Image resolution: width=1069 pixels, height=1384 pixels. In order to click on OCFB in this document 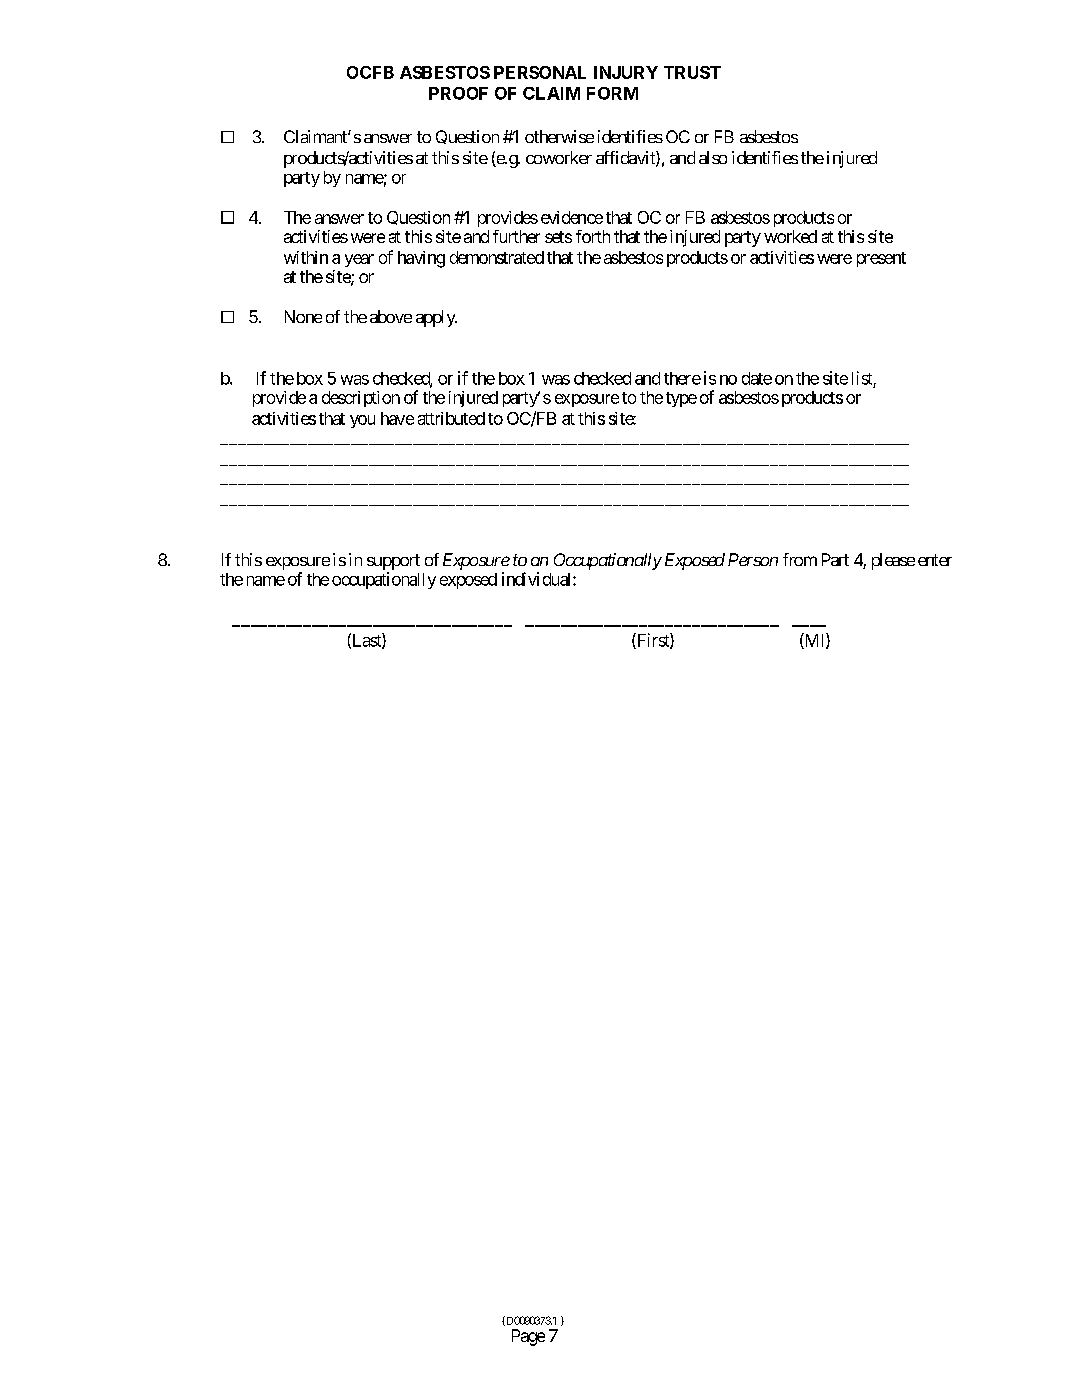, I will do `click(370, 72)`.
